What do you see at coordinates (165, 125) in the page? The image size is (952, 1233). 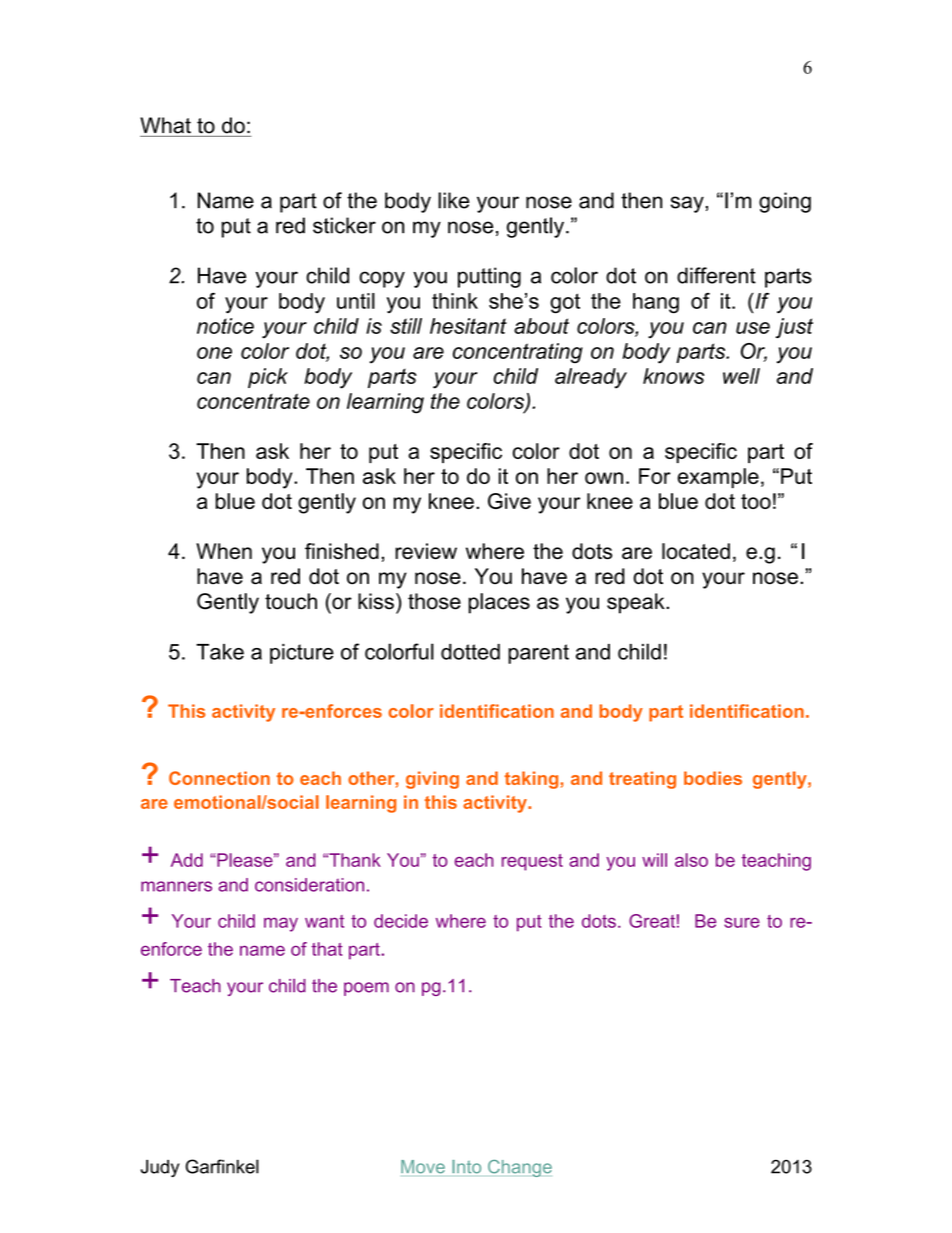 I see `What` at bounding box center [165, 125].
